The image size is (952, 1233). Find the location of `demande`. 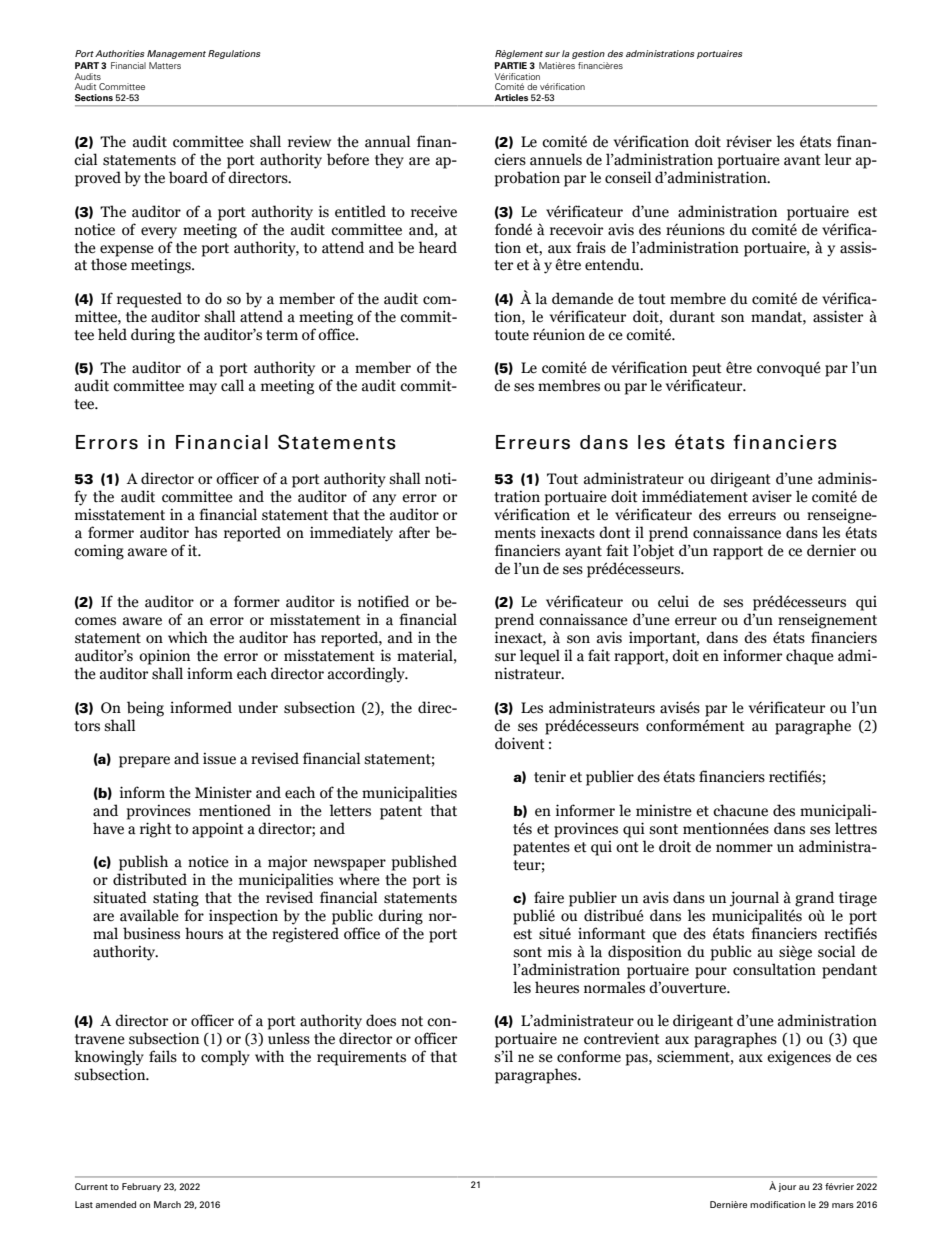

demande is located at coordinates (582, 298).
